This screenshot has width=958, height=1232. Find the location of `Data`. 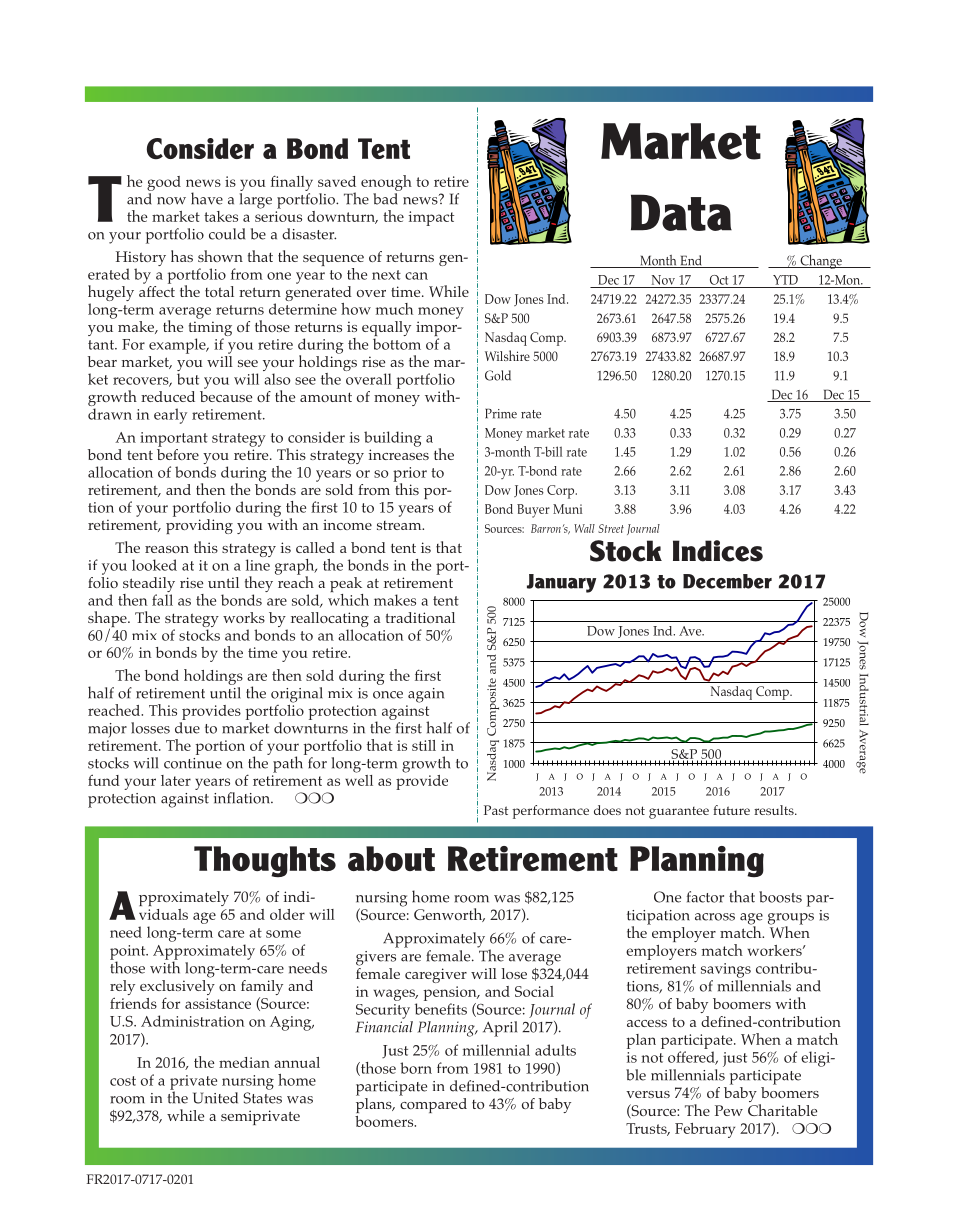

Data is located at coordinates (681, 212).
